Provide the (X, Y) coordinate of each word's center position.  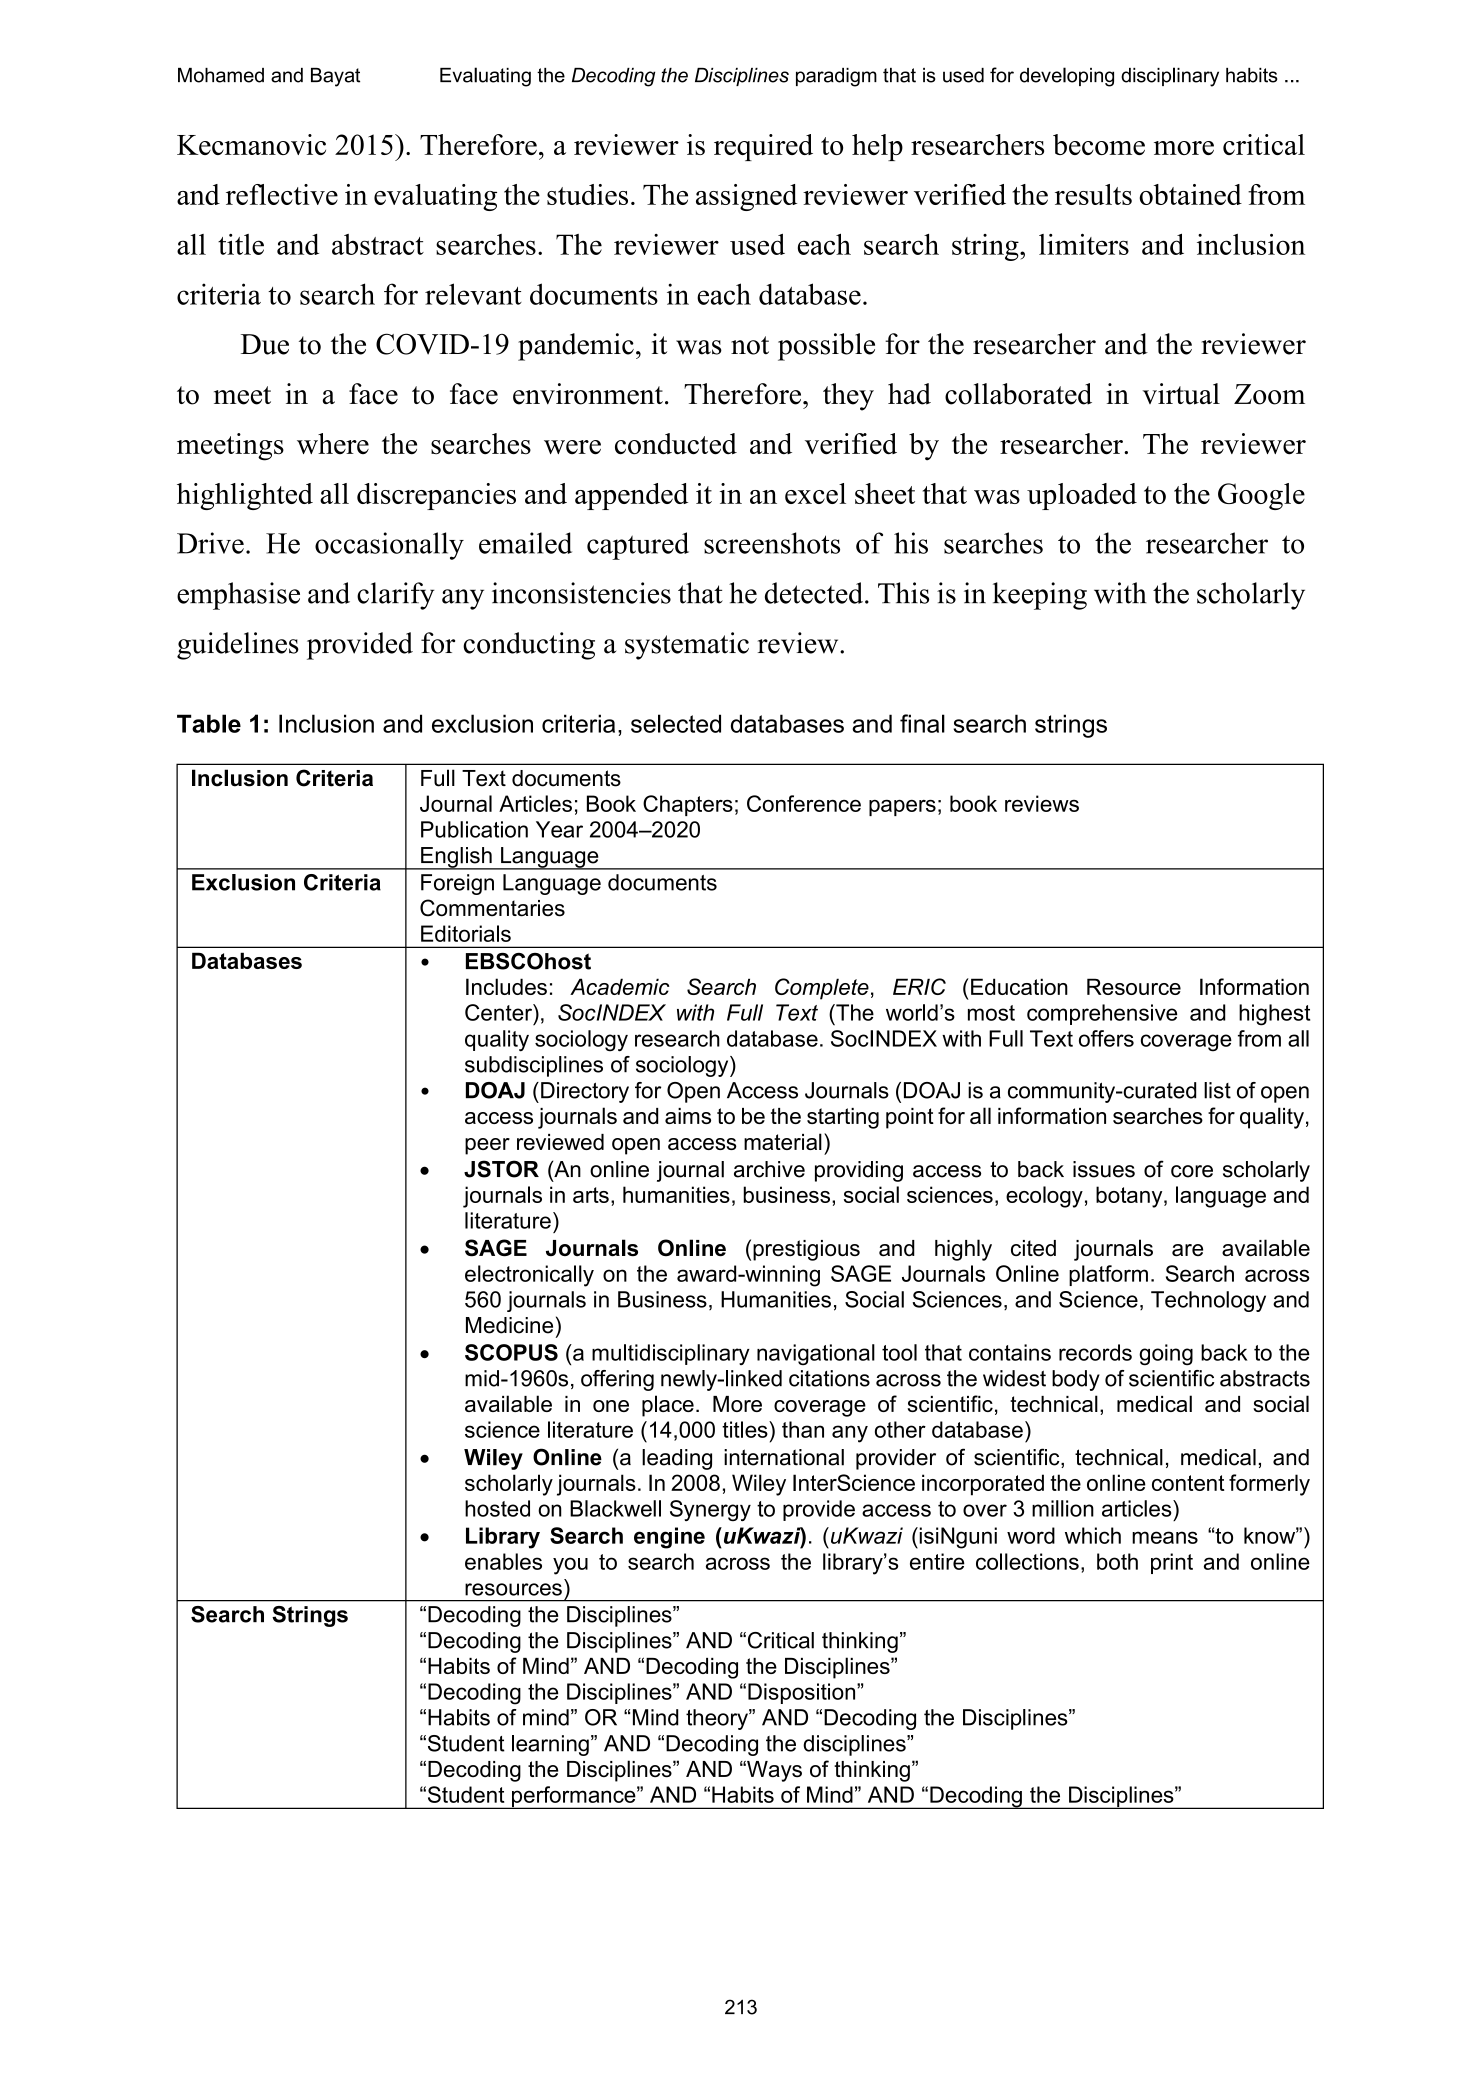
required (763, 147)
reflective (282, 194)
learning (550, 1745)
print (1172, 1563)
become (1099, 144)
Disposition (803, 1693)
